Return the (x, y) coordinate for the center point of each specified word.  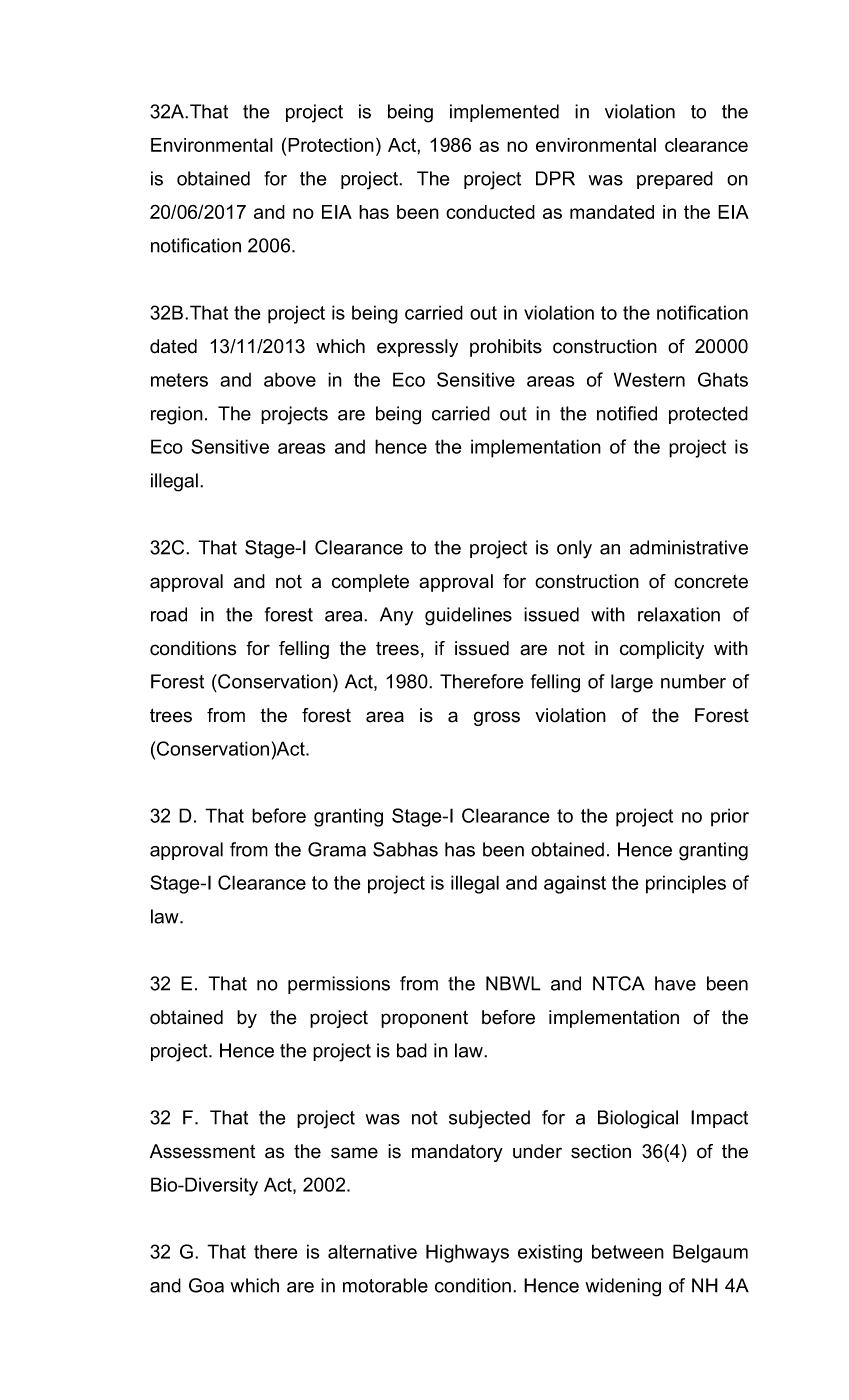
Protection (331, 145)
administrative (689, 547)
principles (686, 884)
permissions (339, 985)
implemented (504, 113)
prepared (675, 180)
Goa (206, 1285)
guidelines (468, 616)
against (575, 884)
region (177, 415)
